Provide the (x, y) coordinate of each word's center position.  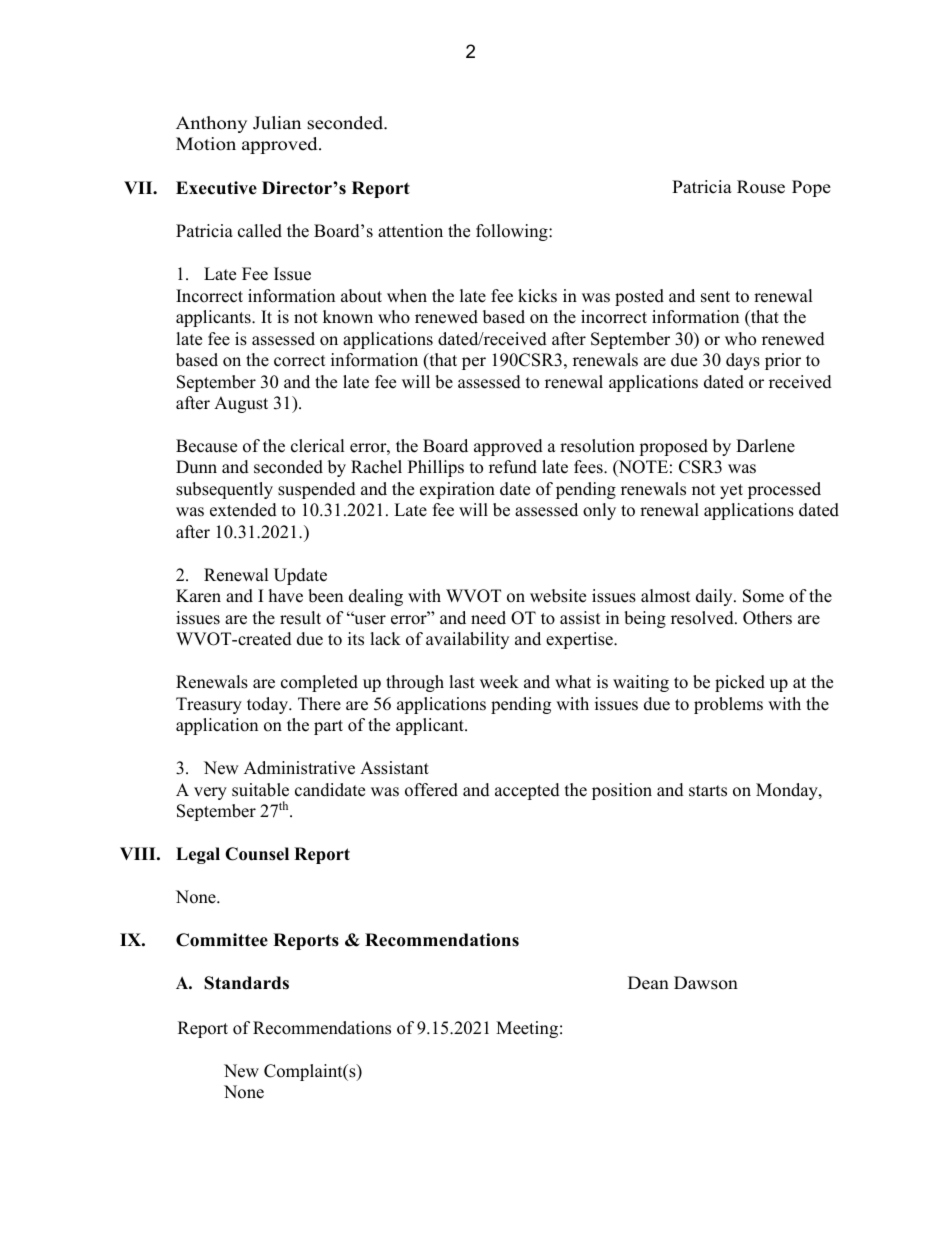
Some (763, 596)
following (513, 232)
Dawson (706, 983)
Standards (246, 983)
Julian (277, 123)
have (286, 596)
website (558, 596)
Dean (648, 983)
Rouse (761, 187)
